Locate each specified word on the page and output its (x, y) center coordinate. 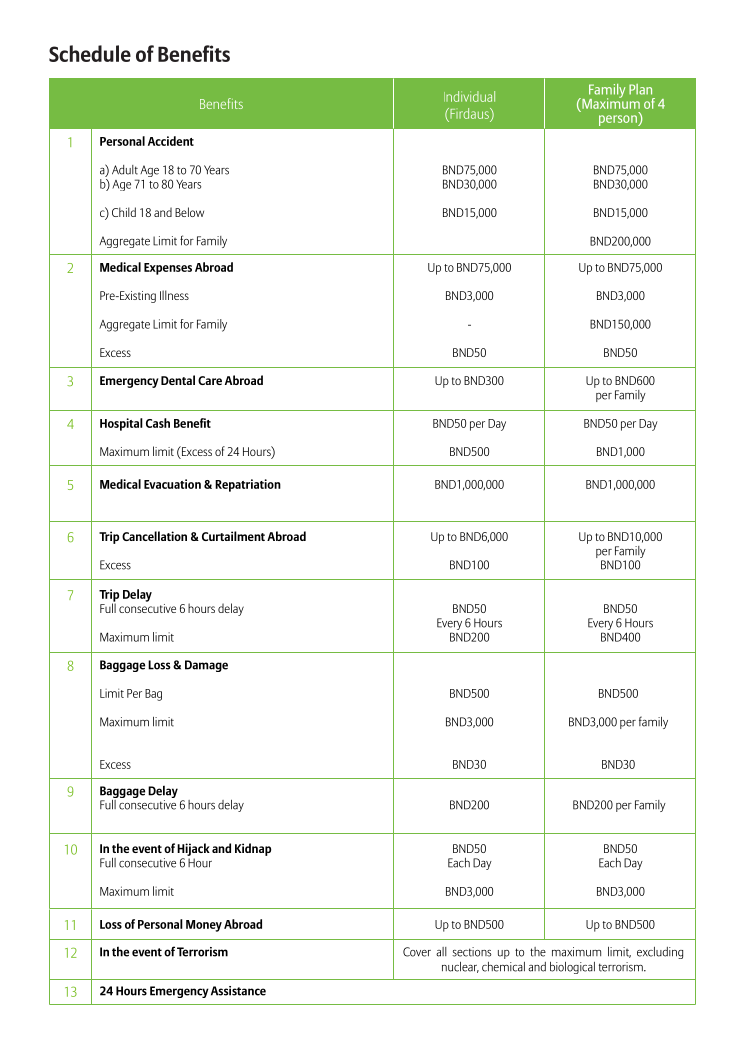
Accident (171, 141)
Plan (640, 89)
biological (572, 968)
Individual (469, 96)
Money (204, 926)
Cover (417, 952)
